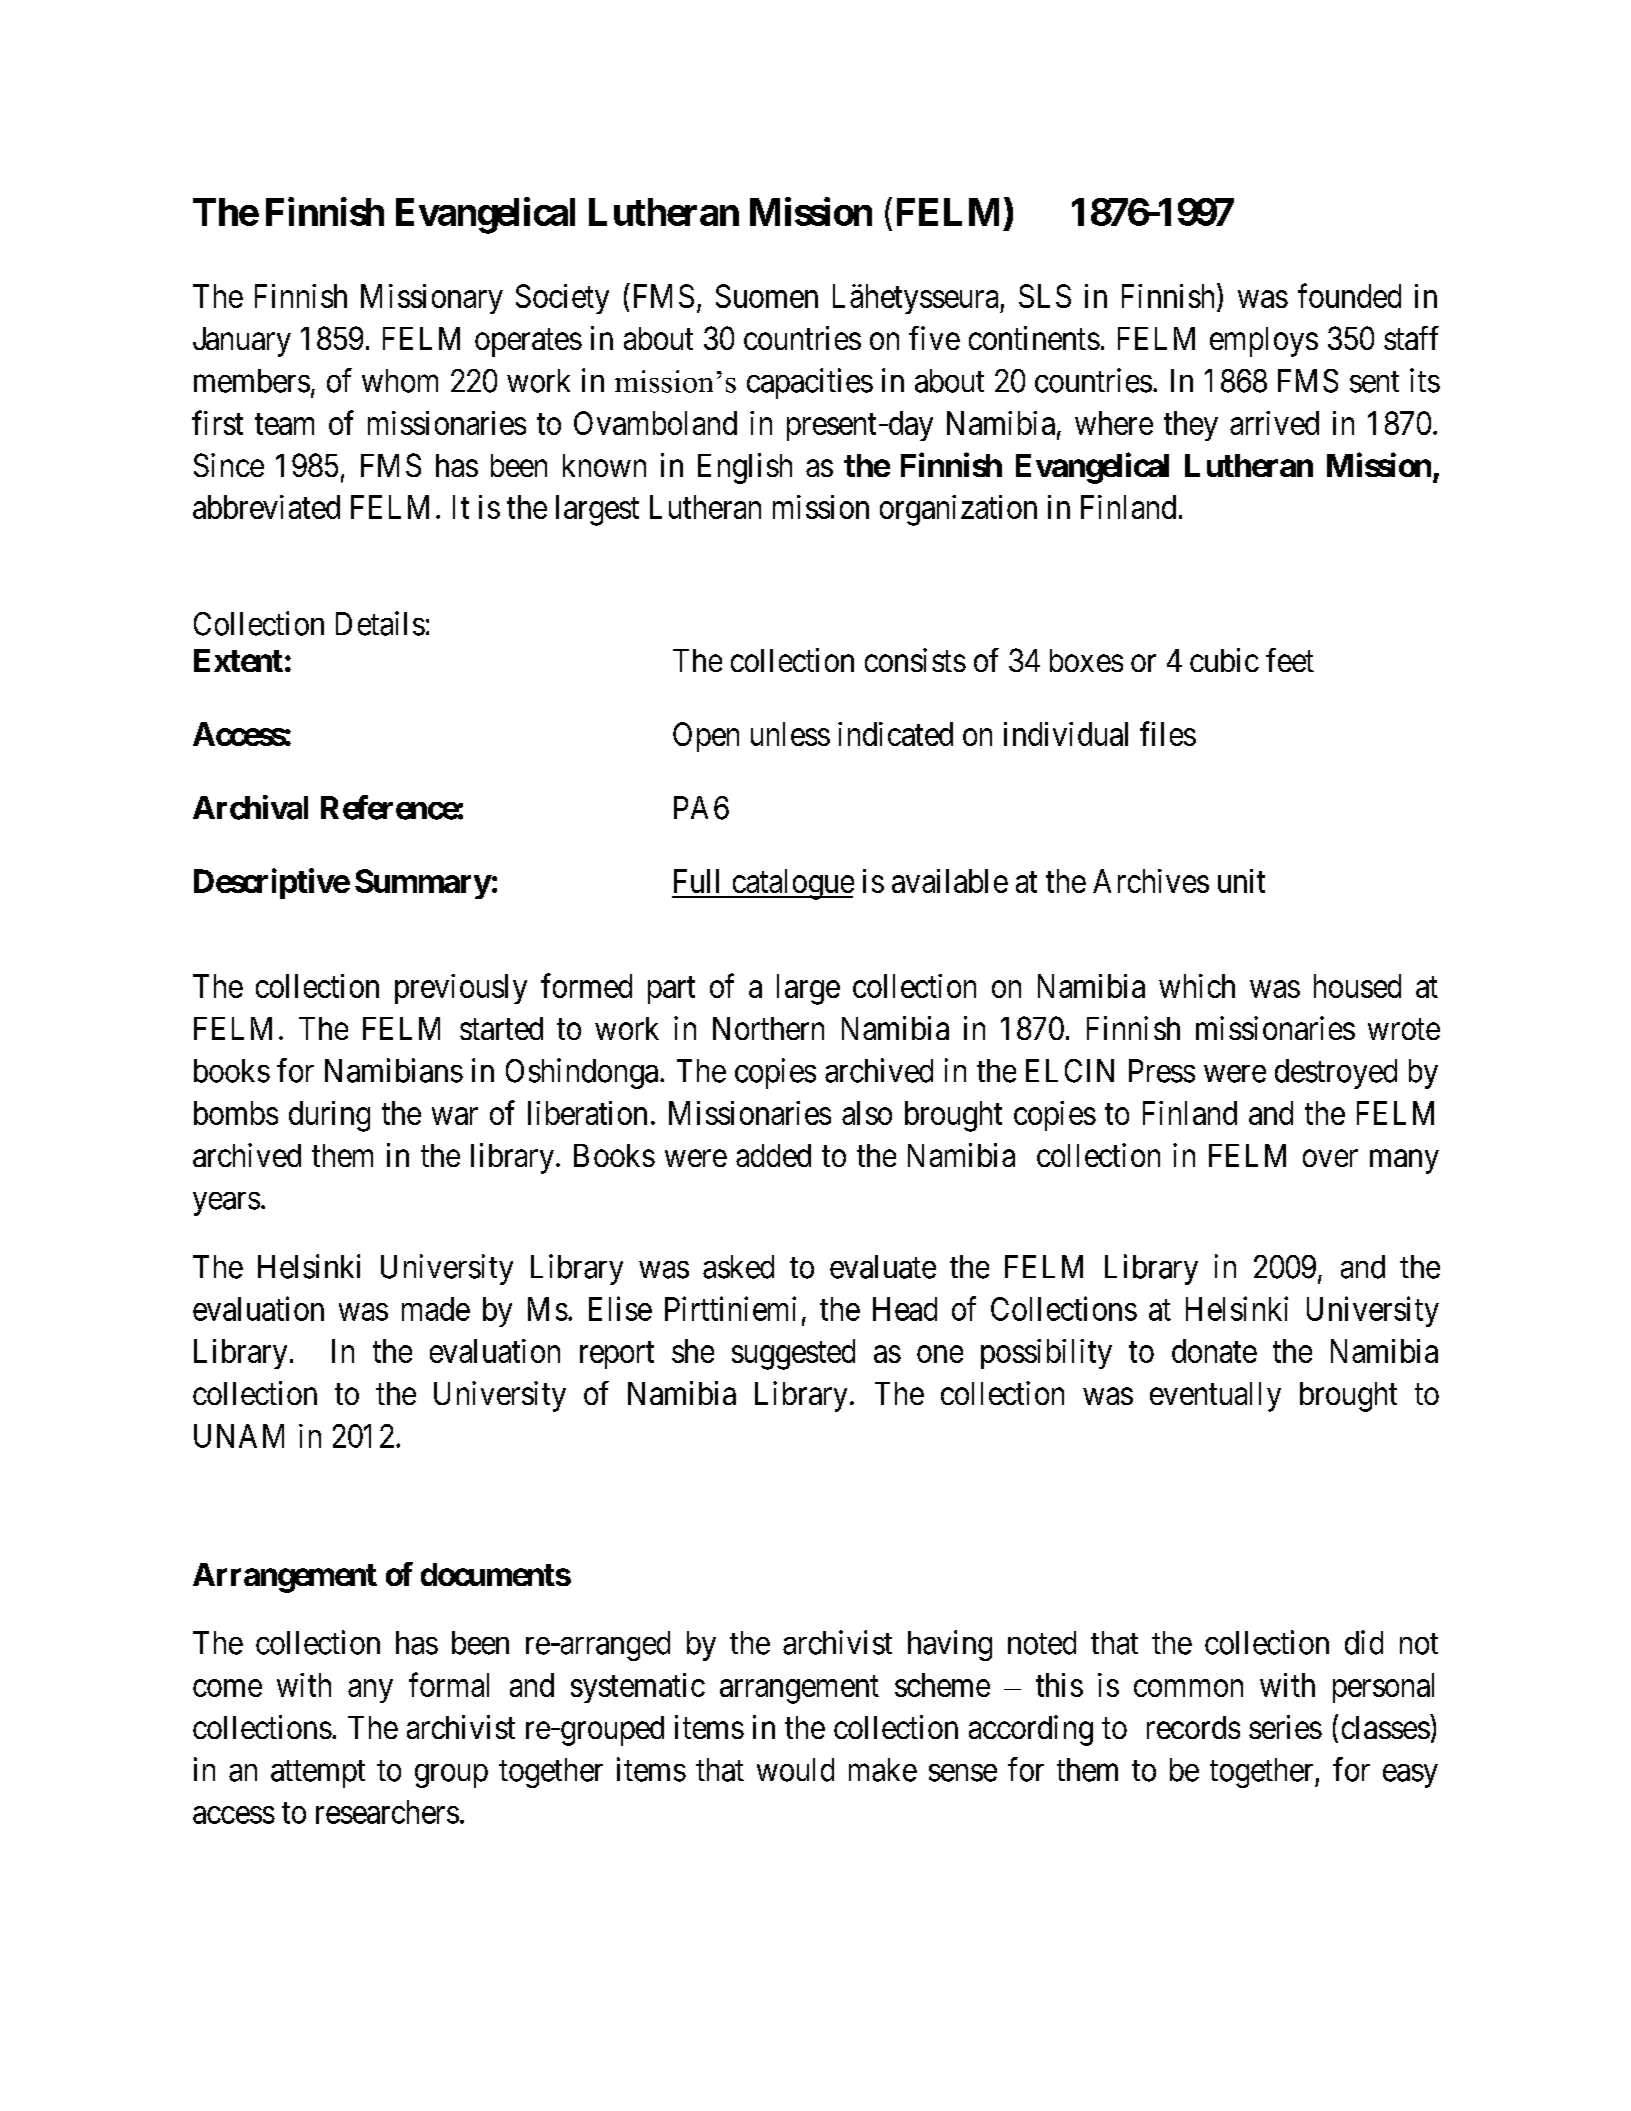  Describe the element at coordinates (436, 1309) in the image. I see `made` at that location.
